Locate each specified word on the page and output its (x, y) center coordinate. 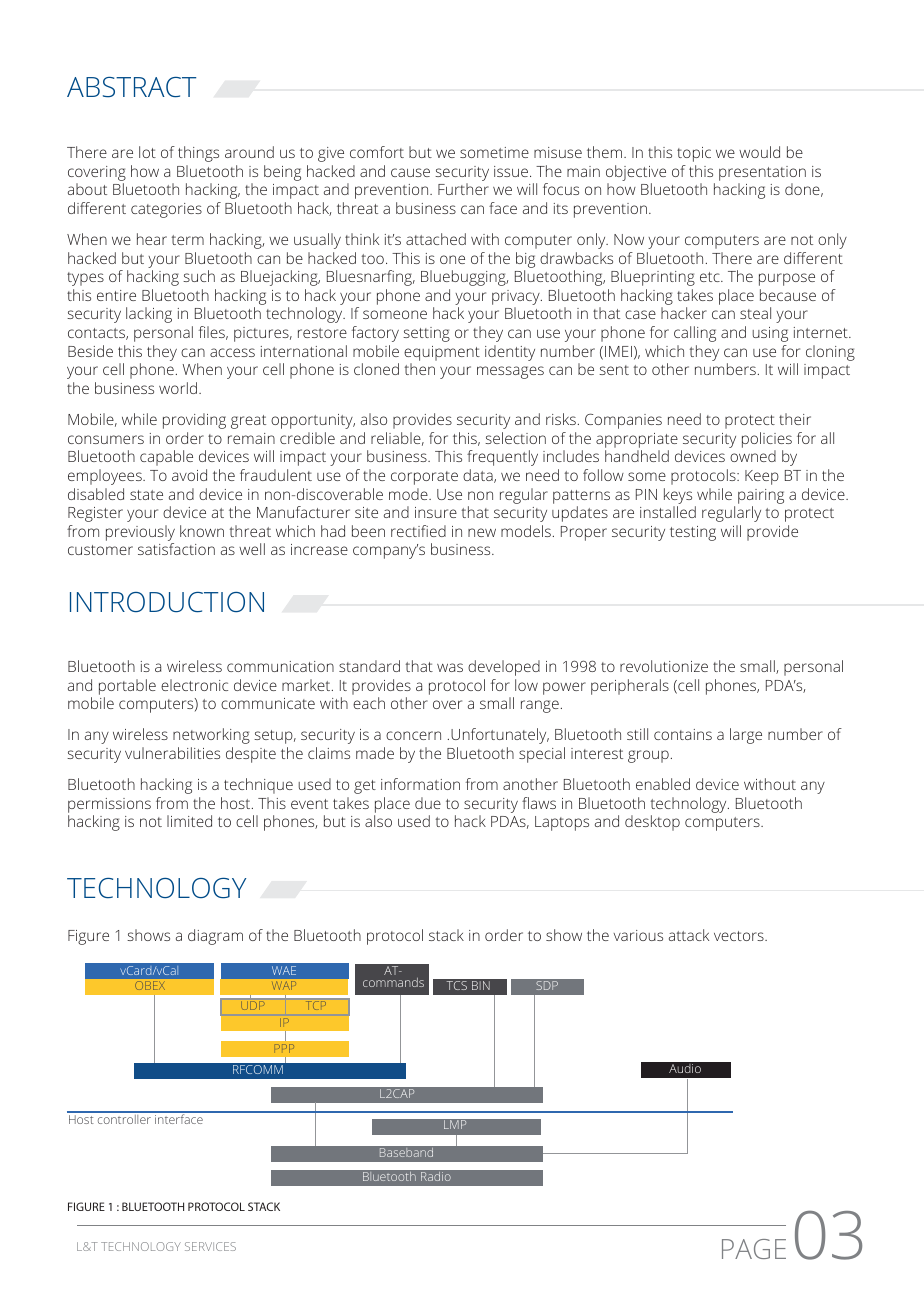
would (759, 152)
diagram (215, 937)
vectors (740, 936)
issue (511, 171)
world (178, 388)
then (419, 369)
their (795, 419)
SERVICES (210, 1246)
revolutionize (664, 666)
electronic (194, 685)
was (450, 667)
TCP (317, 1005)
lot (147, 152)
